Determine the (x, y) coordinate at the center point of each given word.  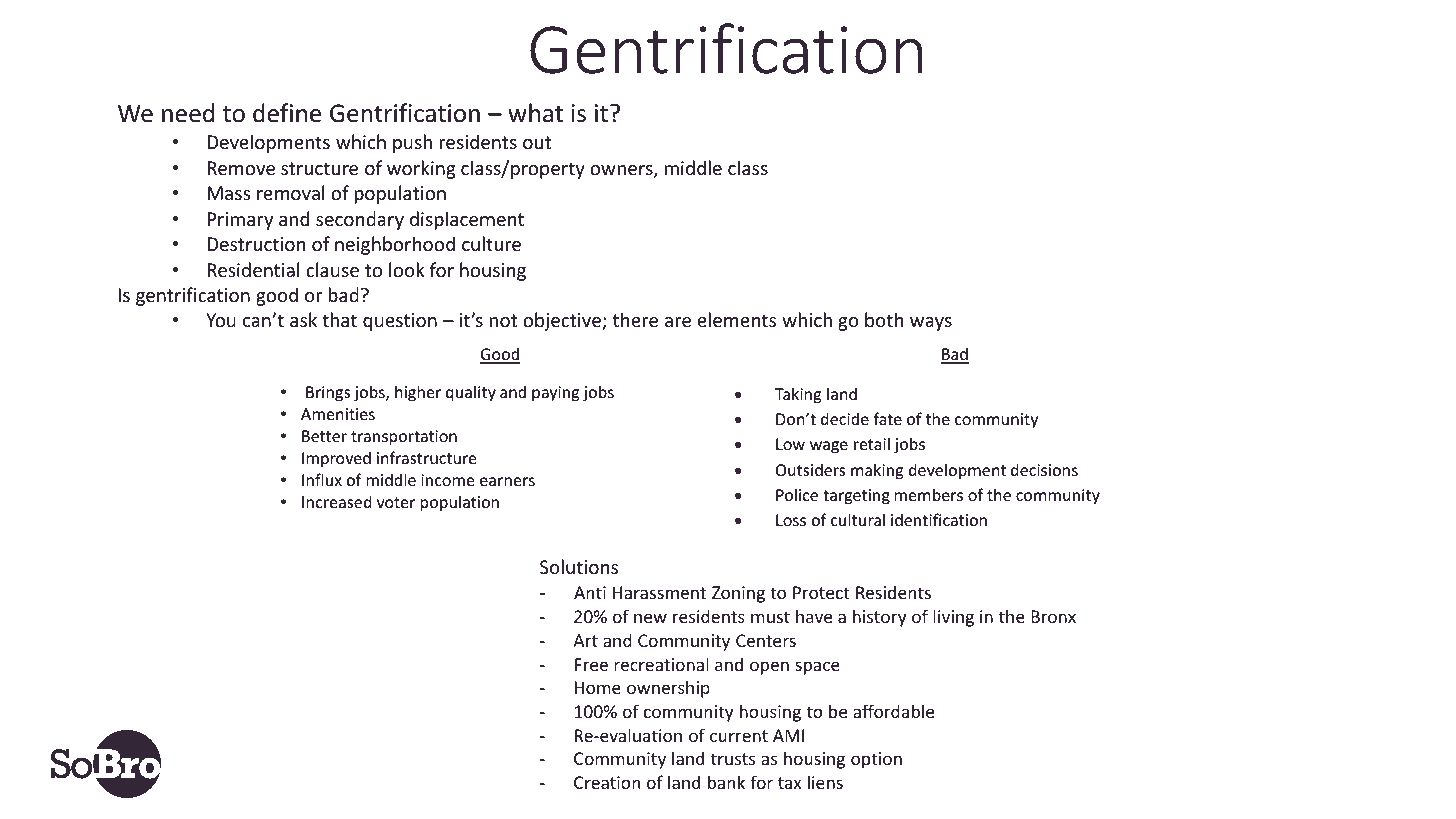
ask (303, 319)
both (884, 319)
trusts (733, 759)
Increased (337, 501)
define (287, 113)
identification (939, 519)
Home (598, 687)
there (635, 319)
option (876, 760)
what (535, 113)
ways (931, 324)
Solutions (579, 566)
